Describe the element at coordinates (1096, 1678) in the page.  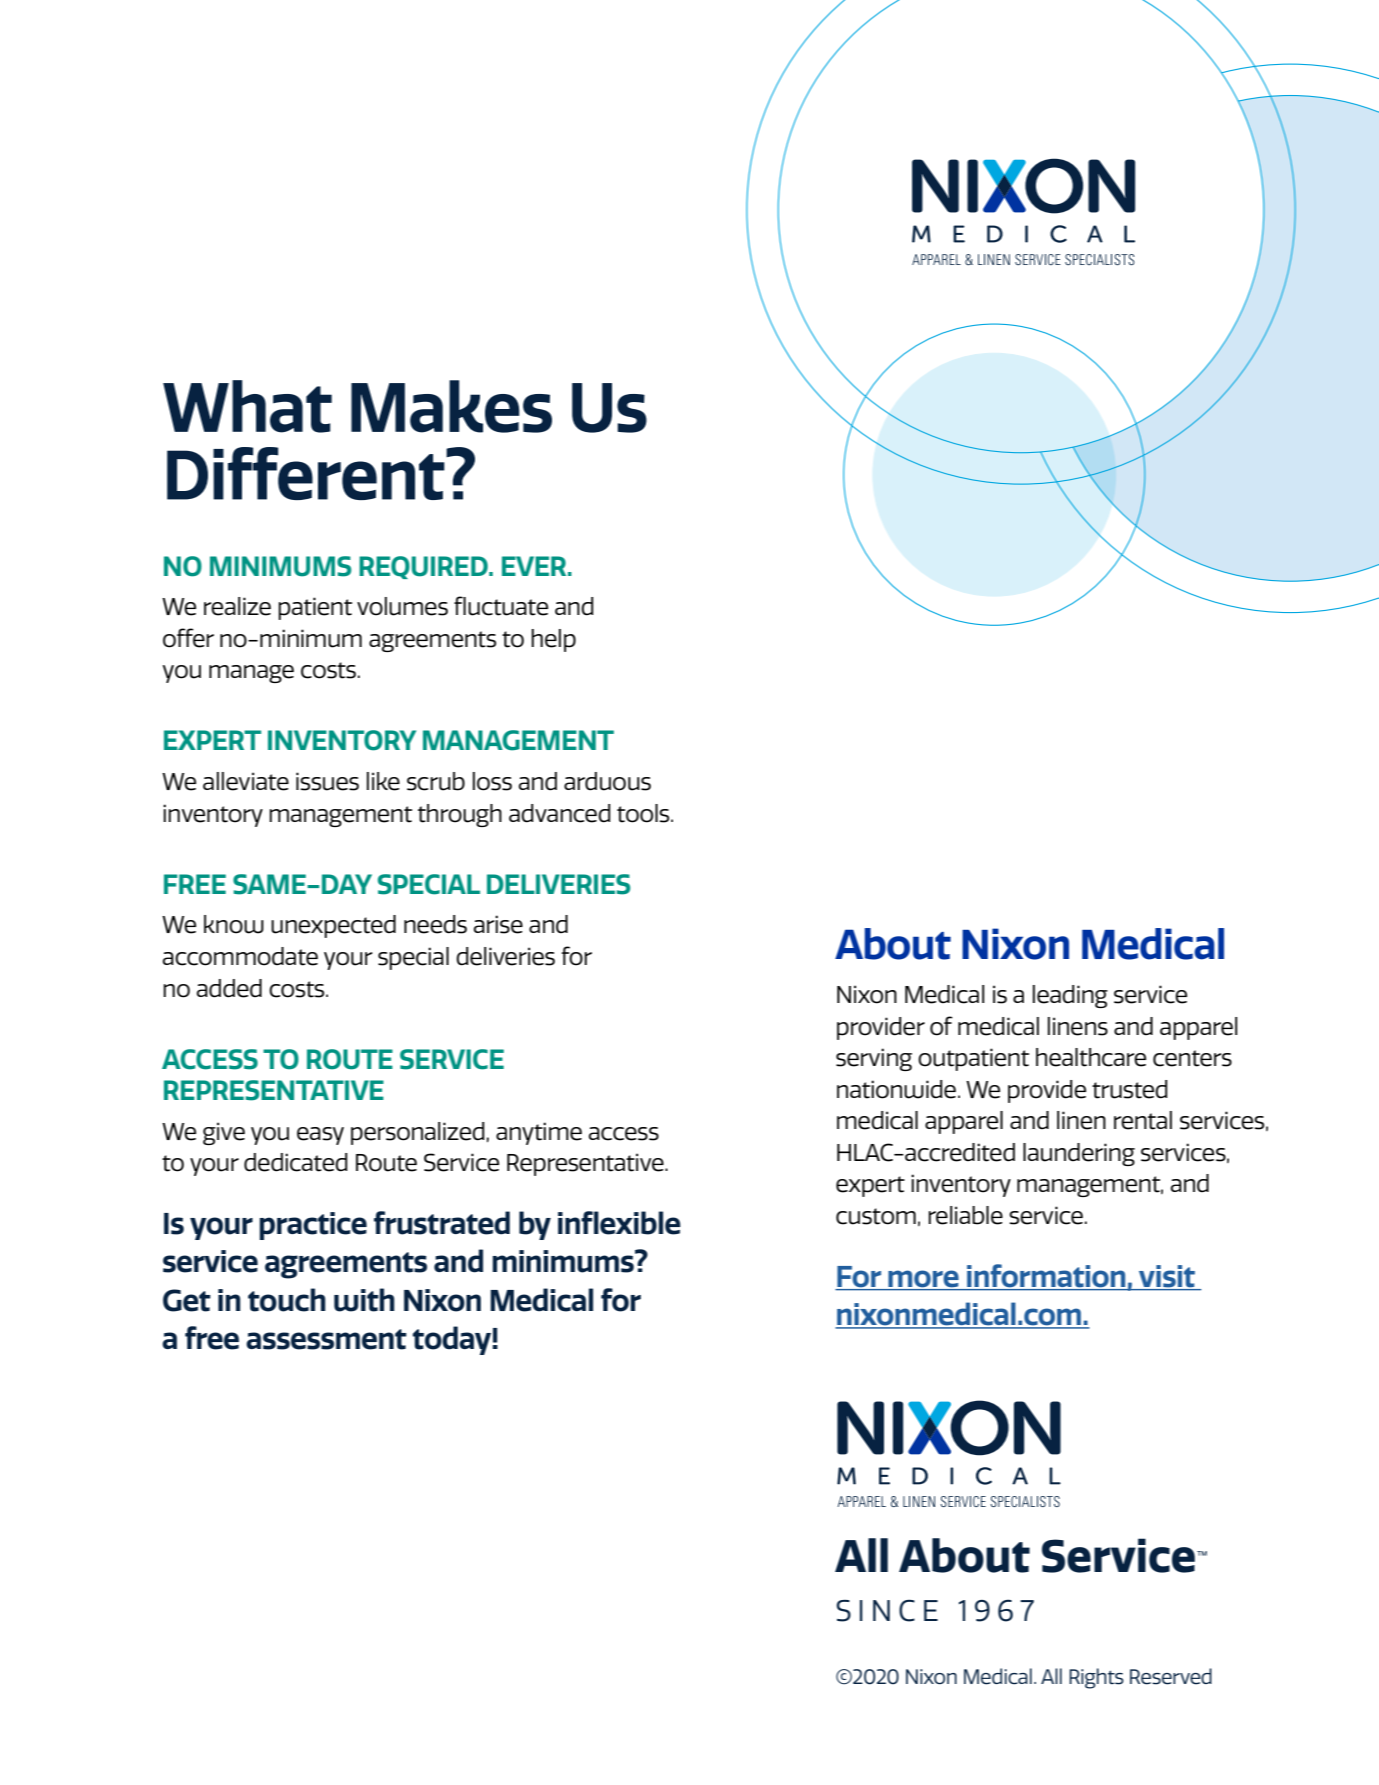
I see `Rights` at that location.
